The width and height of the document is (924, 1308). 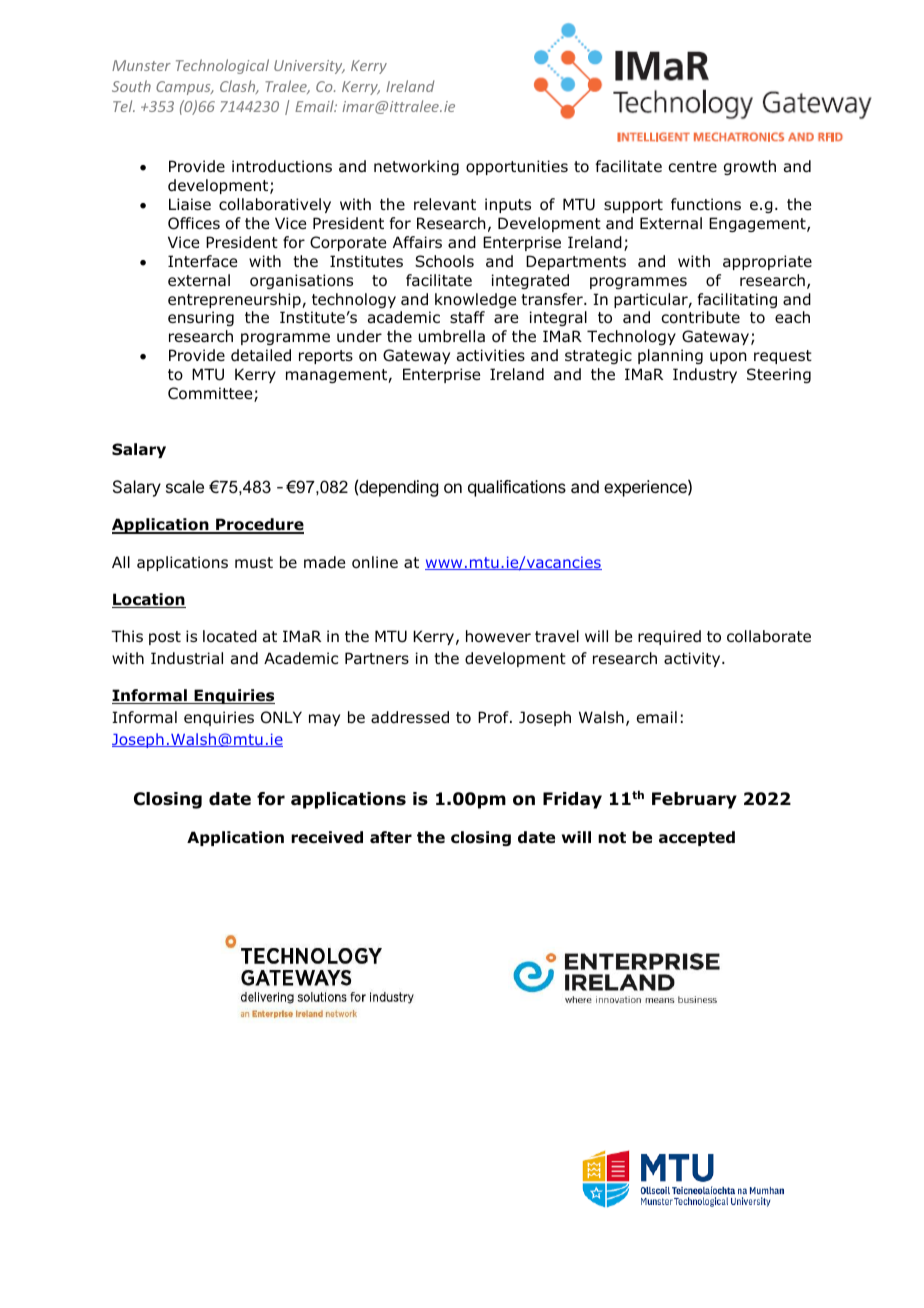 I want to click on must, so click(x=254, y=563).
